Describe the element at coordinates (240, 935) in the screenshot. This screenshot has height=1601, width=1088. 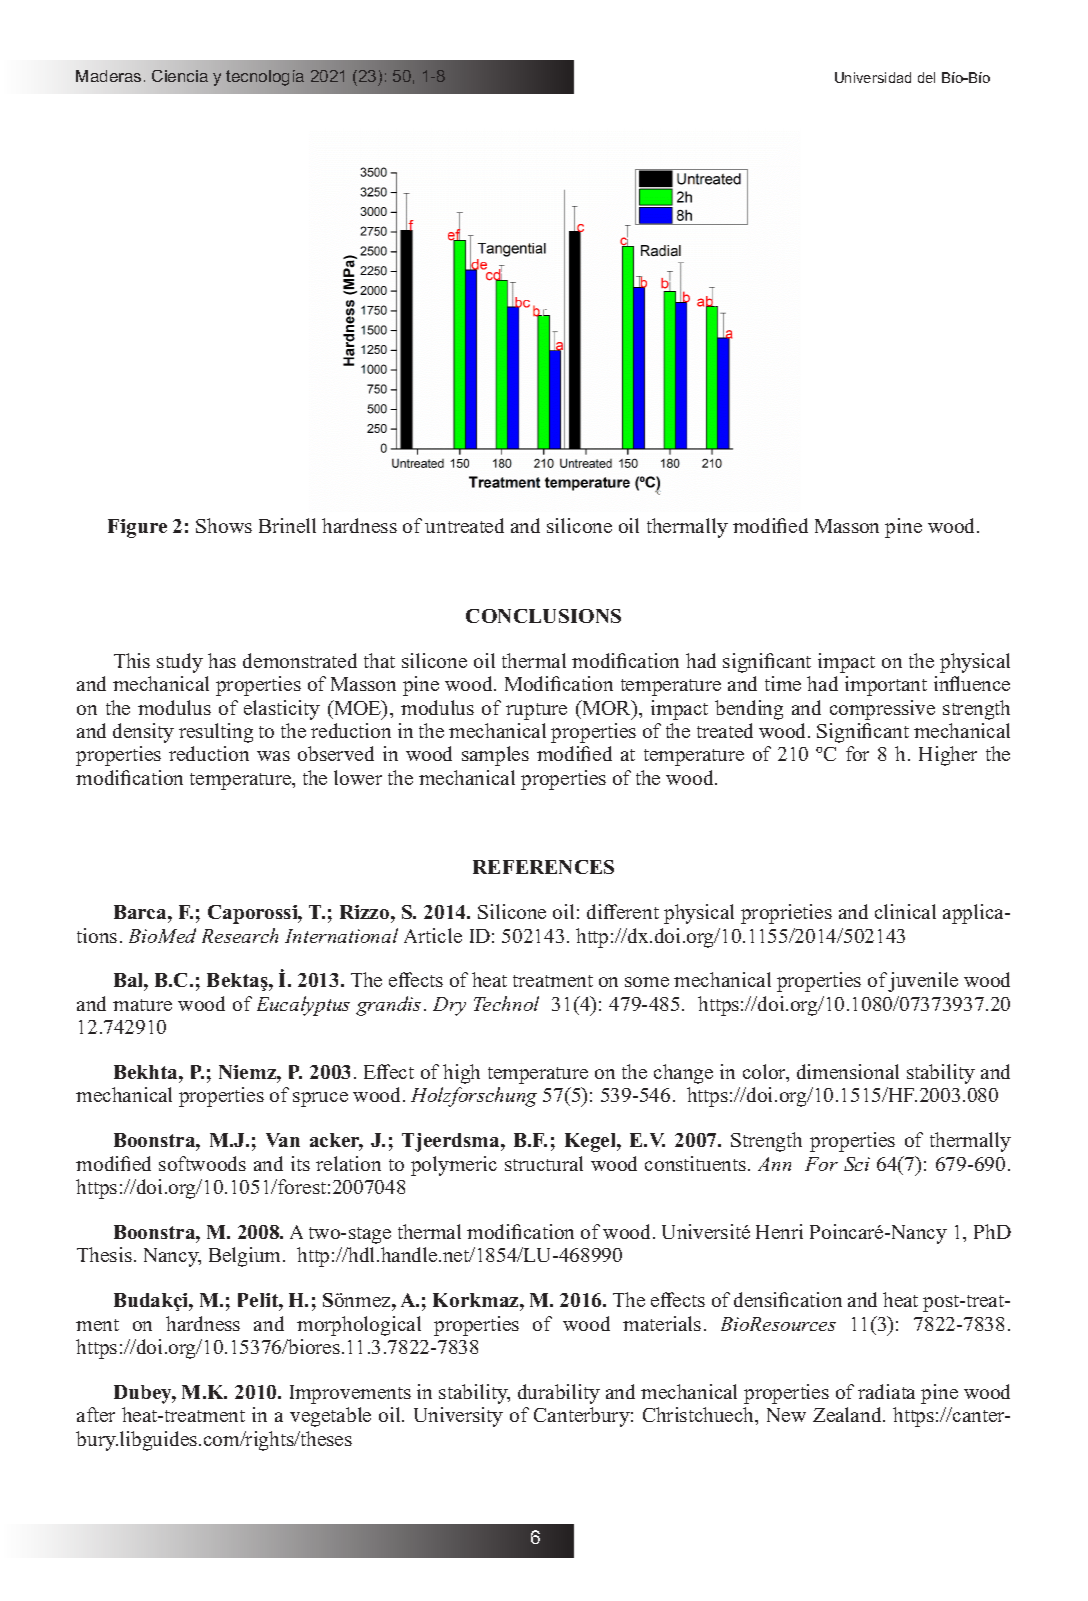
I see `Research` at that location.
